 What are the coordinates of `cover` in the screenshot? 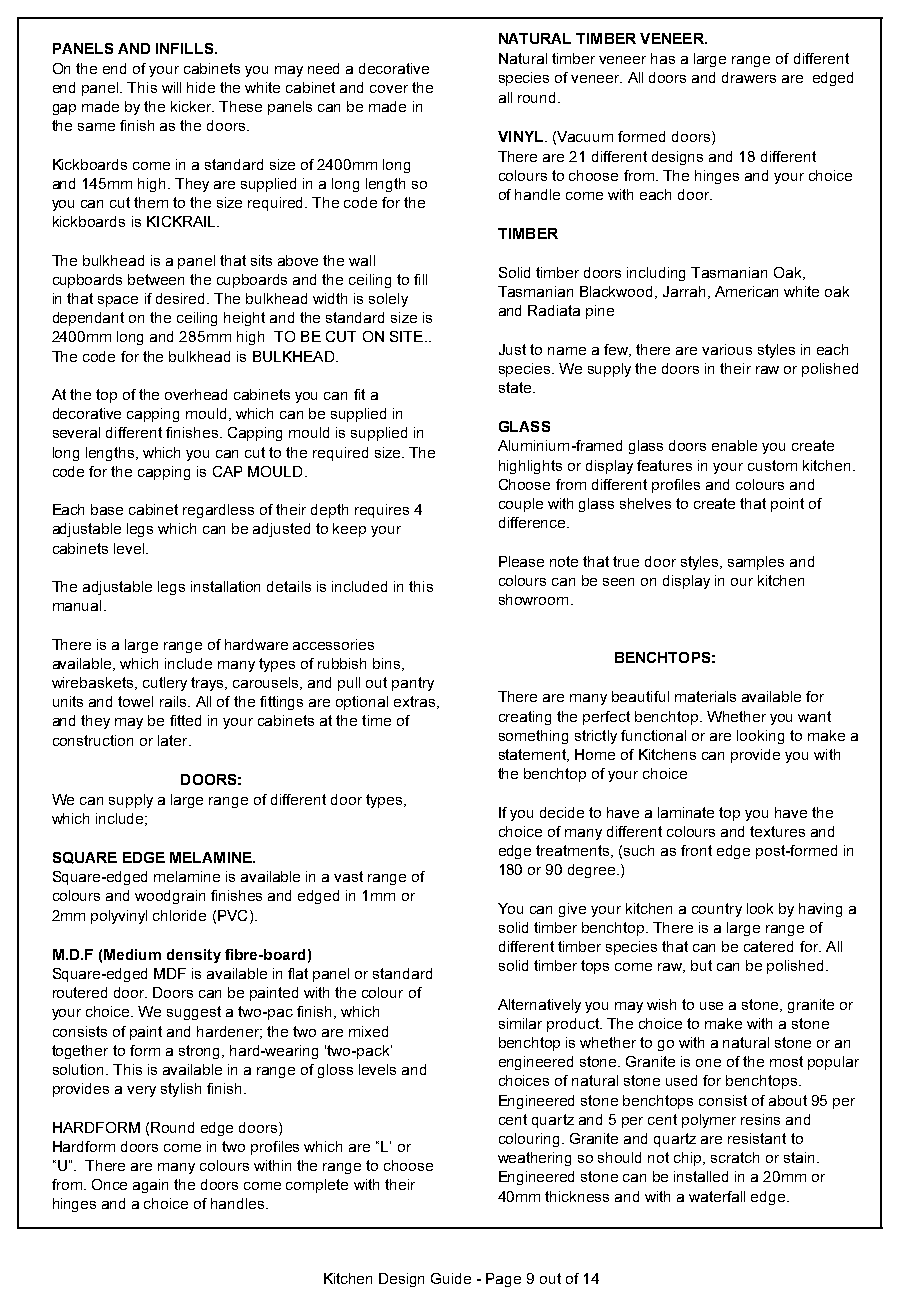 It's located at (389, 89).
